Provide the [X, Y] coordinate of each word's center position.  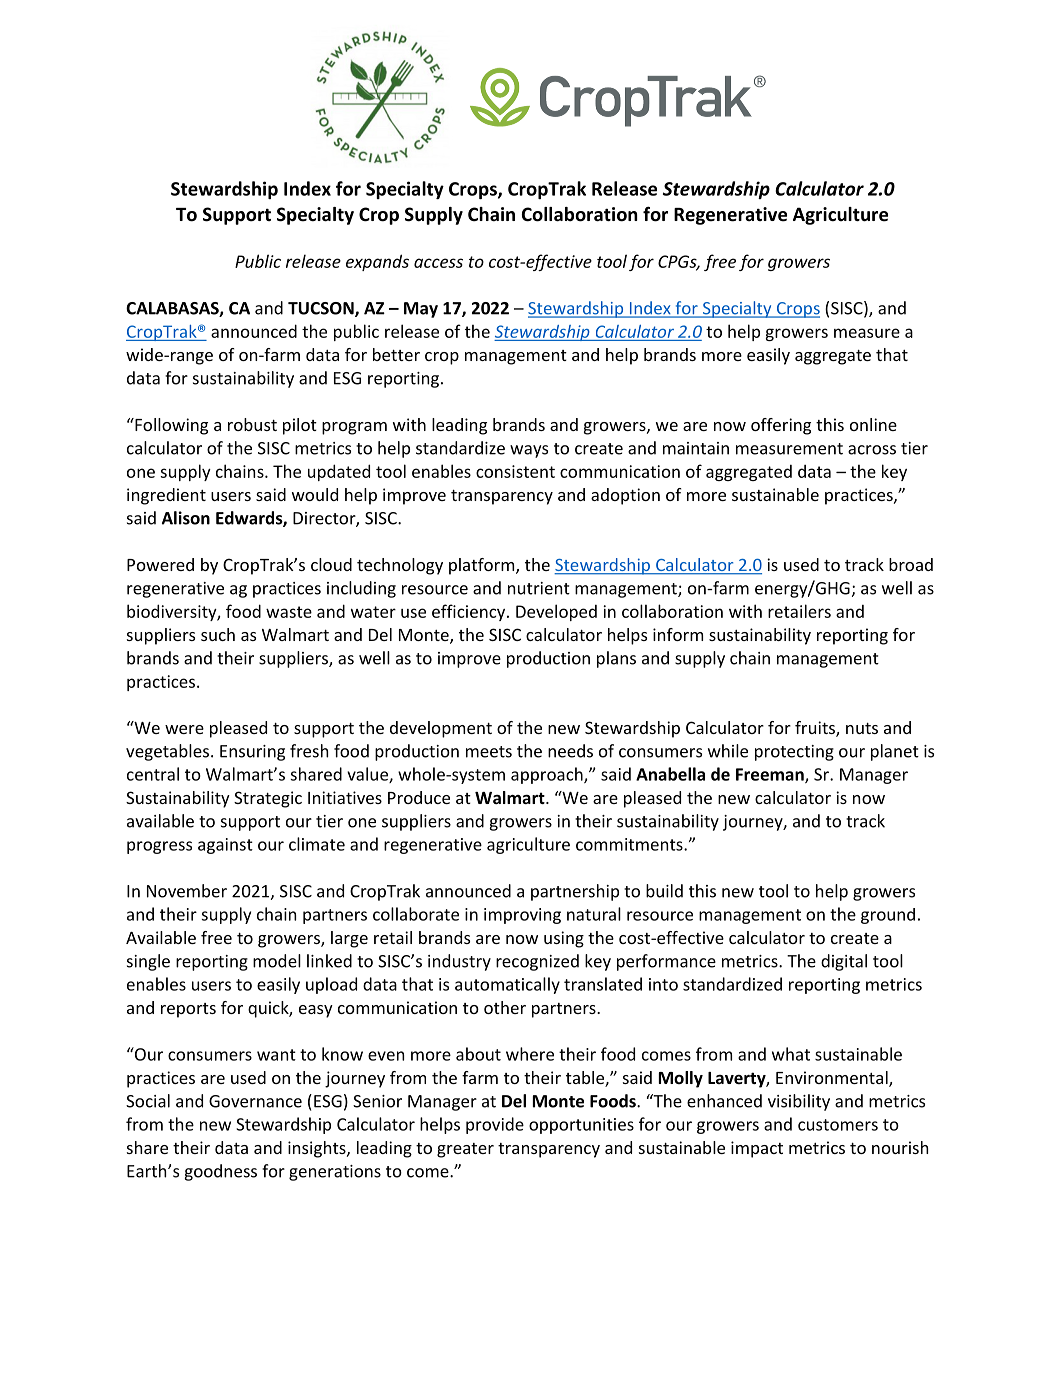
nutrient [539, 588]
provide [495, 1125]
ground [888, 916]
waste [289, 612]
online [873, 424]
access [438, 263]
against [225, 846]
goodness [220, 1172]
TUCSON [322, 309]
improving [522, 916]
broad [911, 564]
